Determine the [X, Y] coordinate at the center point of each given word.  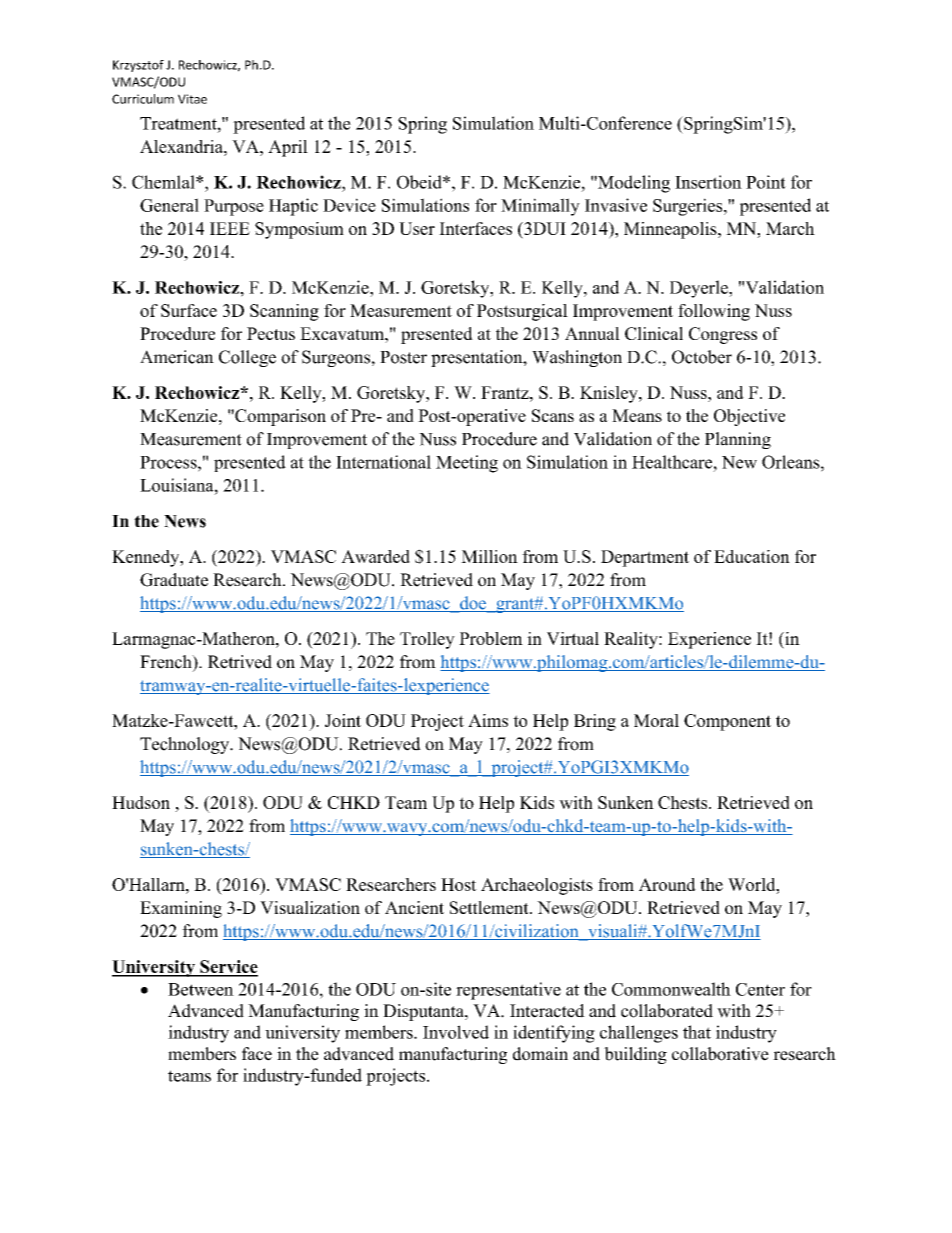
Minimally [540, 207]
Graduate [174, 580]
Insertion [708, 182]
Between [201, 989]
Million [489, 556]
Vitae [192, 99]
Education [752, 556]
